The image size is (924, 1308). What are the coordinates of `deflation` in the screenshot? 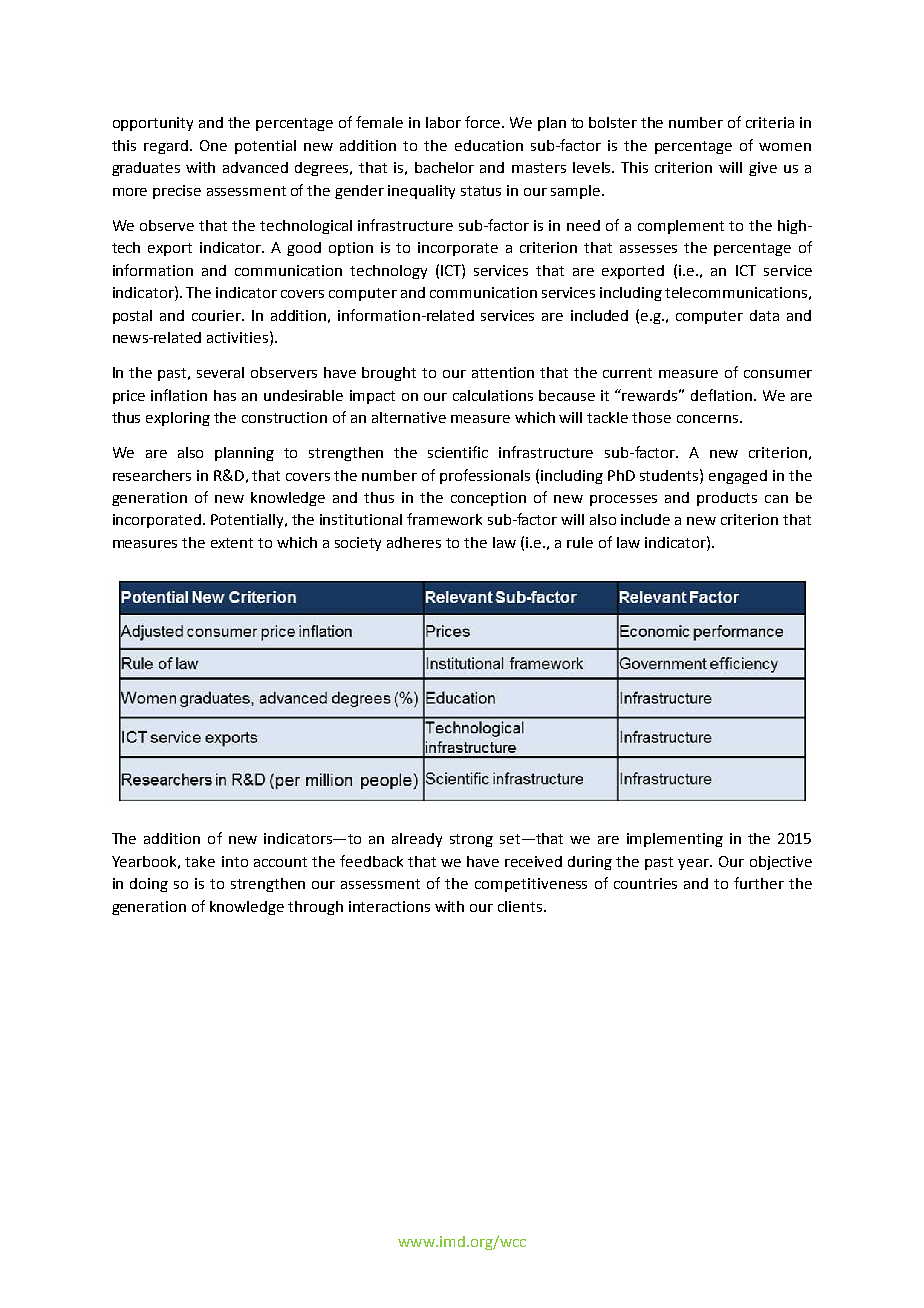 It's located at (721, 395).
